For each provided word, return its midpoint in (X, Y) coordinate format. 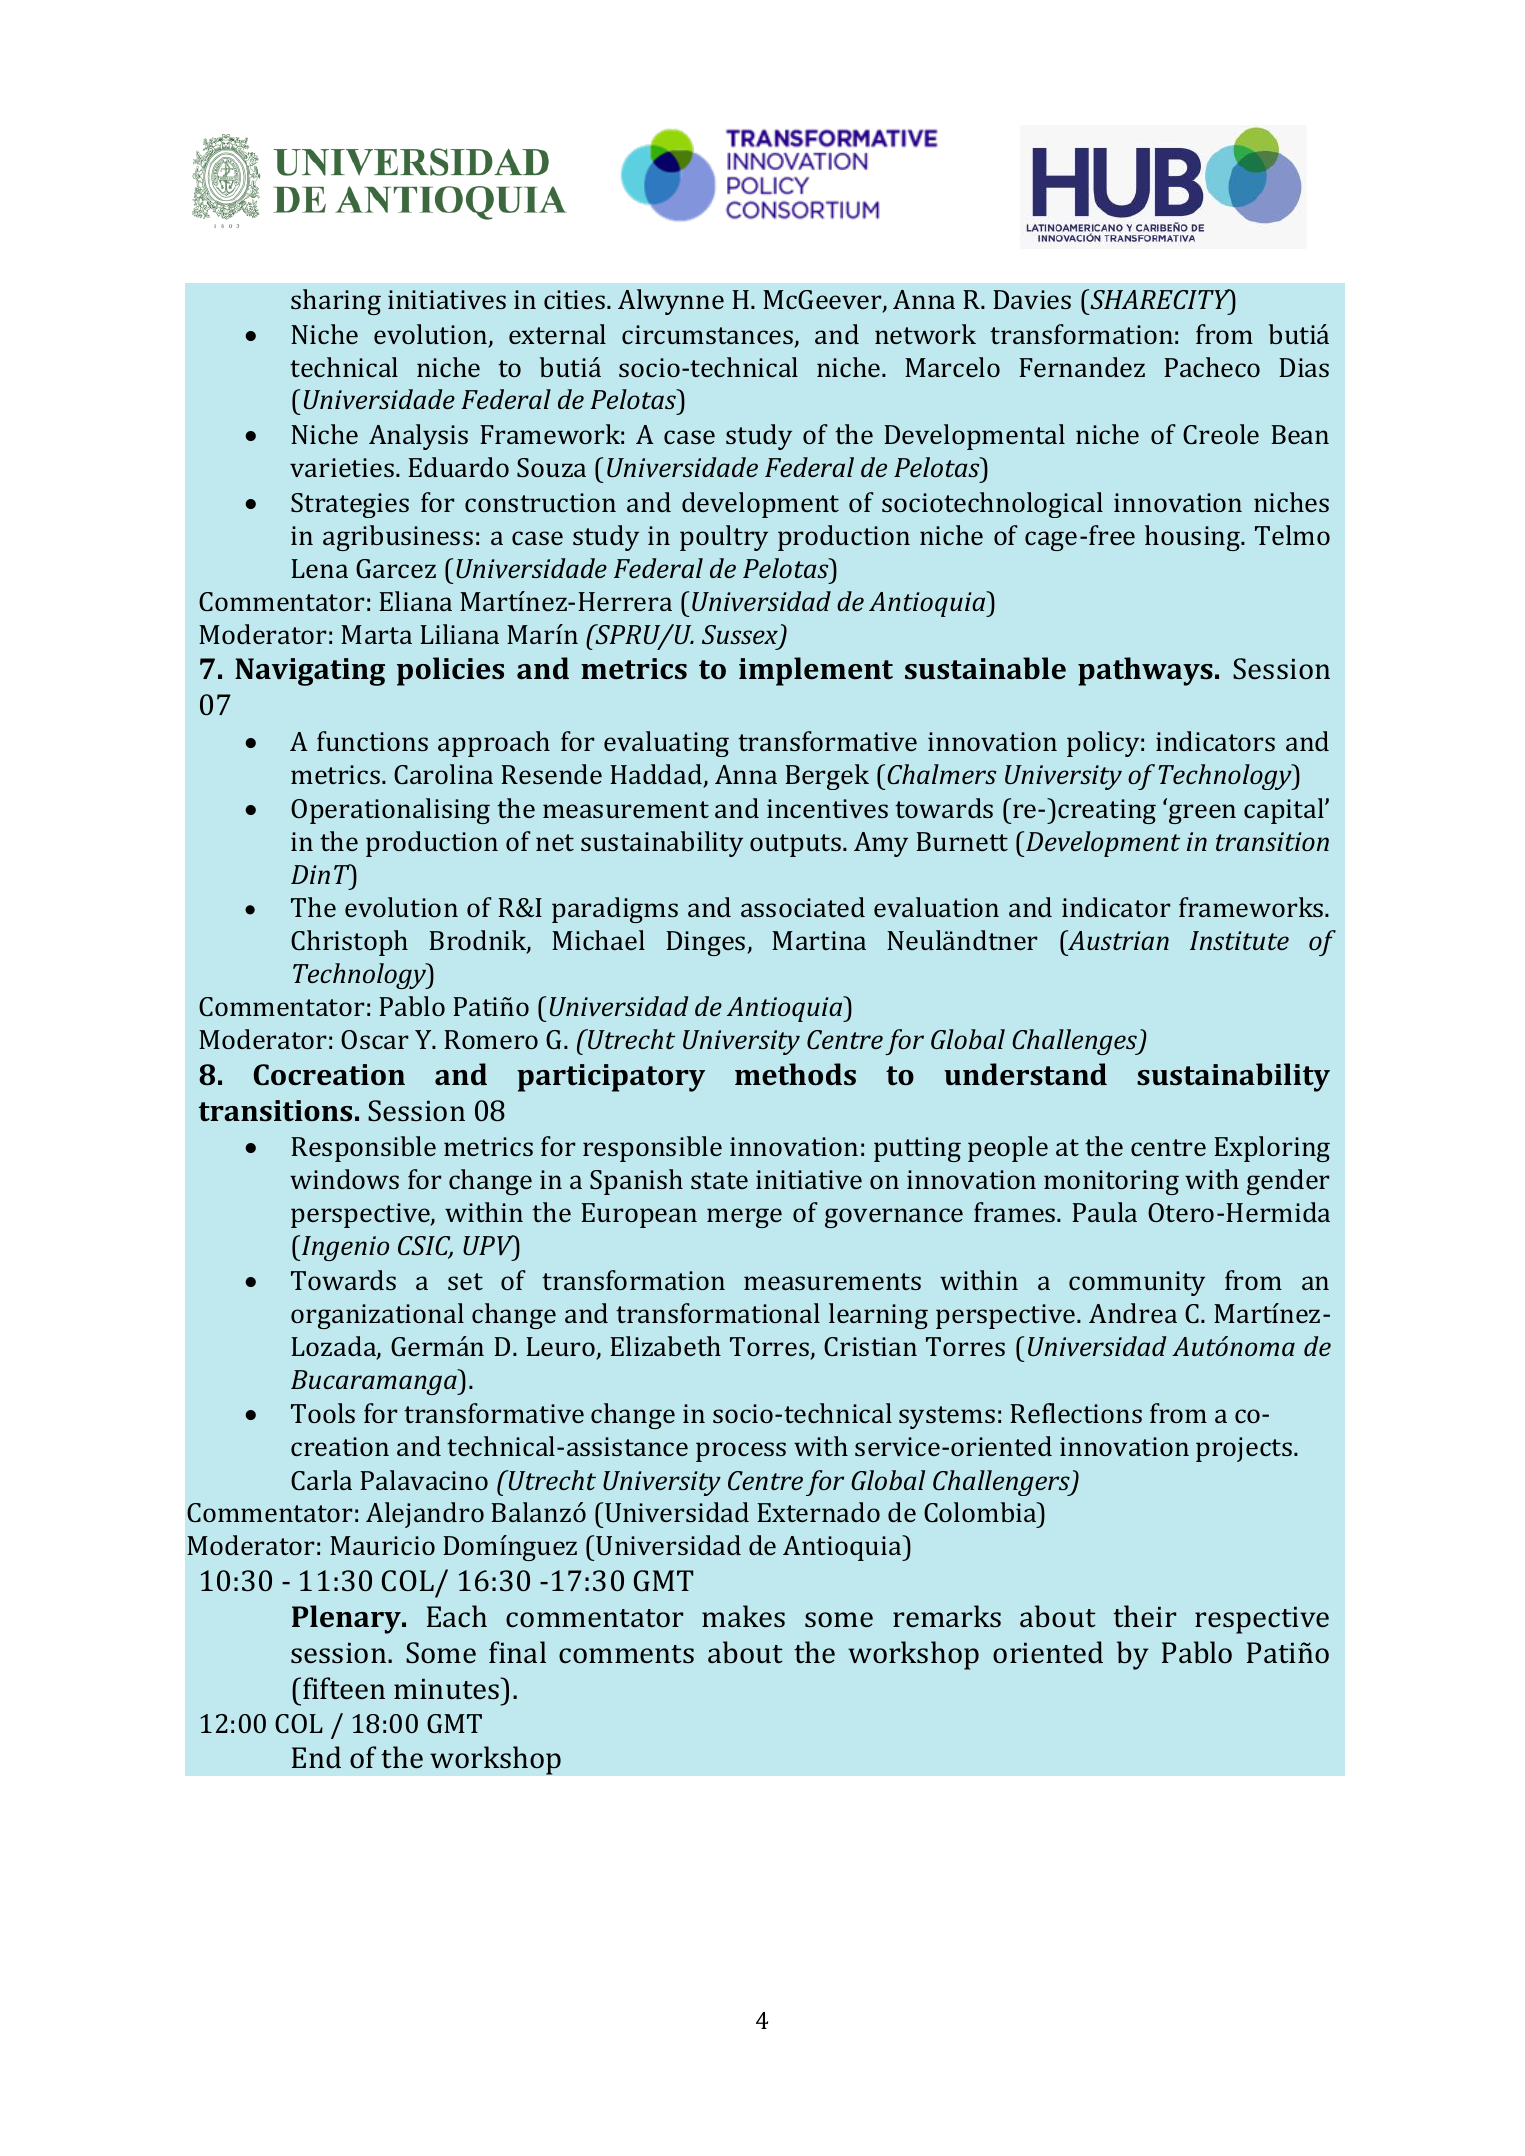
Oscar (375, 1039)
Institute (1239, 940)
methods (795, 1074)
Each (457, 1616)
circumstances (709, 336)
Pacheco (1212, 367)
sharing (336, 302)
